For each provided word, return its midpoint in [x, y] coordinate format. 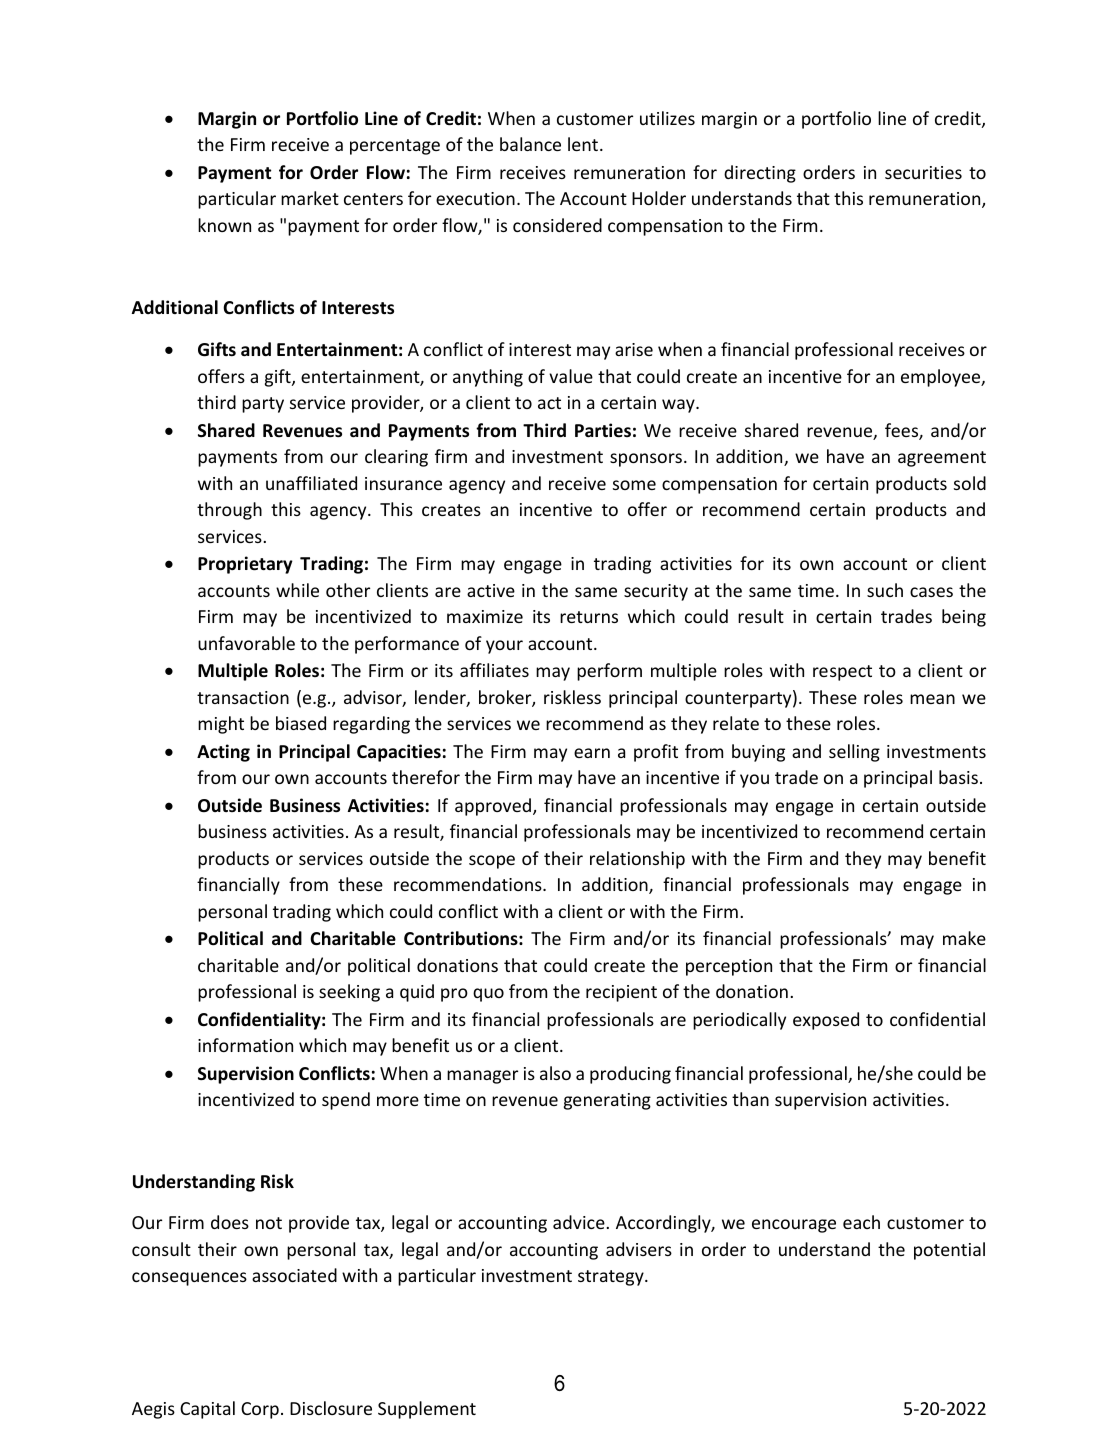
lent [584, 144]
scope [492, 862]
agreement [942, 459]
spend [346, 1101]
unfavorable [246, 643]
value [571, 376]
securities [923, 172]
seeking [349, 993]
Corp [260, 1410]
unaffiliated [311, 483]
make [964, 938]
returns [589, 617]
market [310, 198]
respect [842, 673]
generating [607, 1101]
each [861, 1222]
